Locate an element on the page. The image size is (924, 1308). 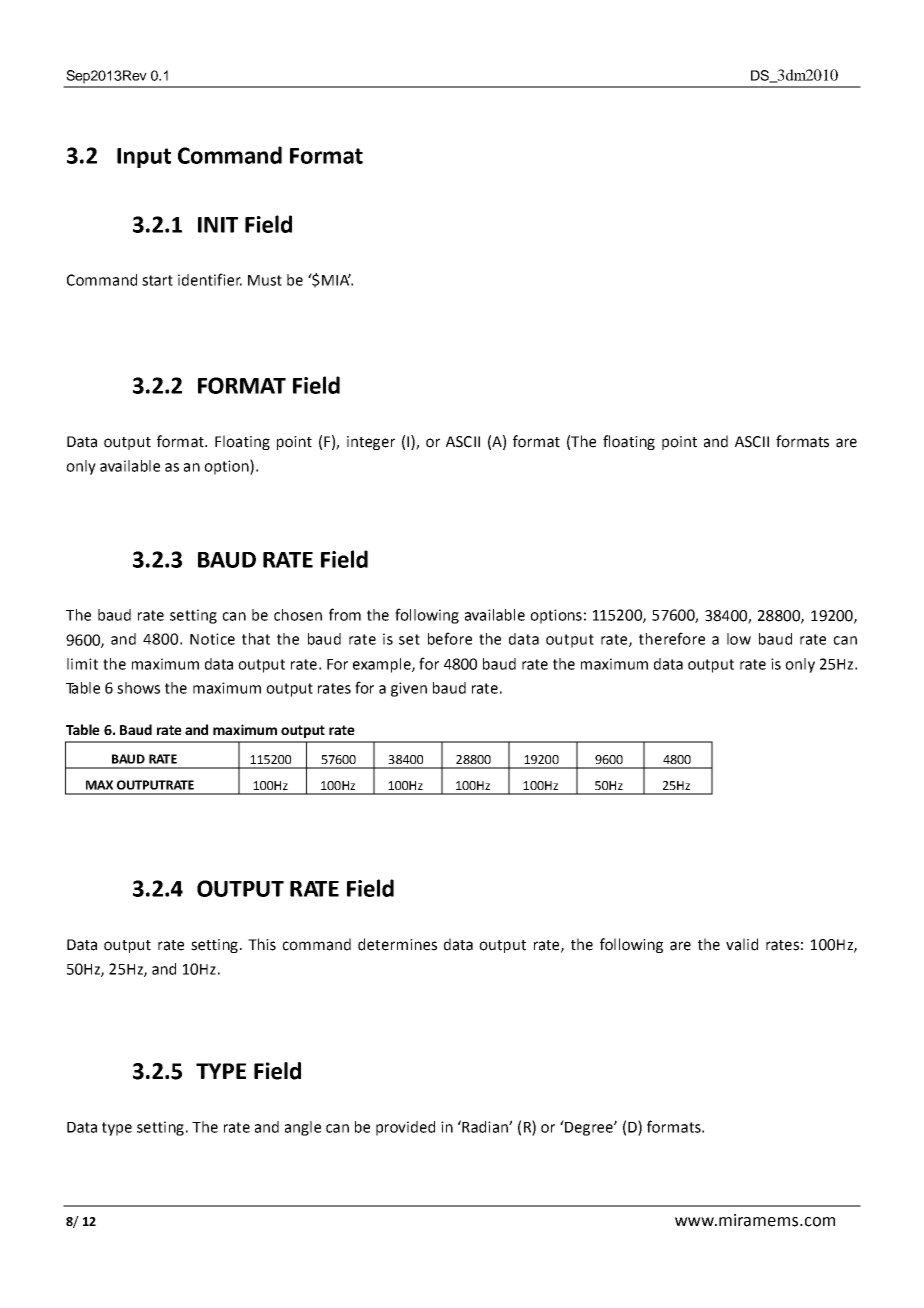
MIA is located at coordinates (335, 279).
